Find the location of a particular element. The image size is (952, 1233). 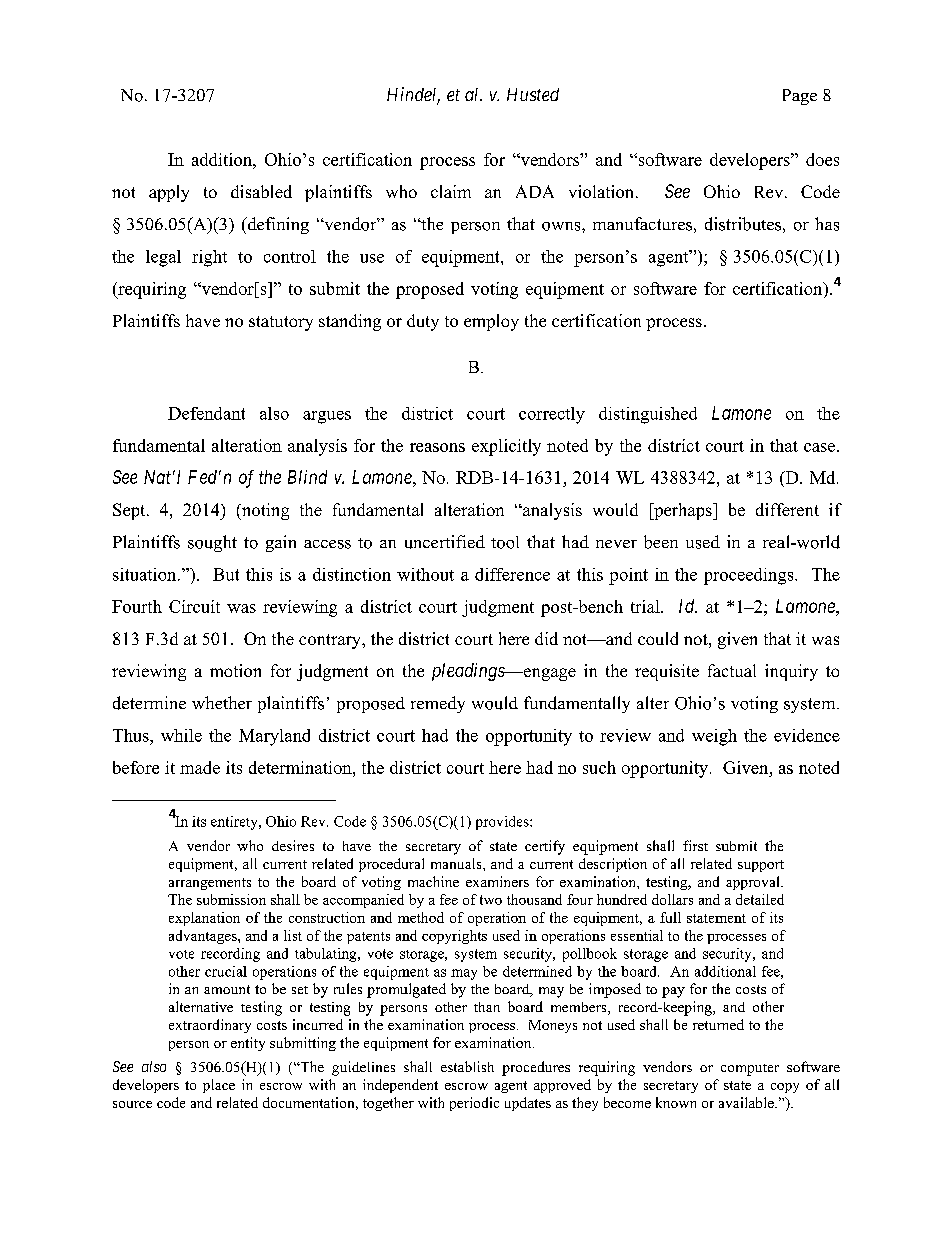

place is located at coordinates (219, 1086).
